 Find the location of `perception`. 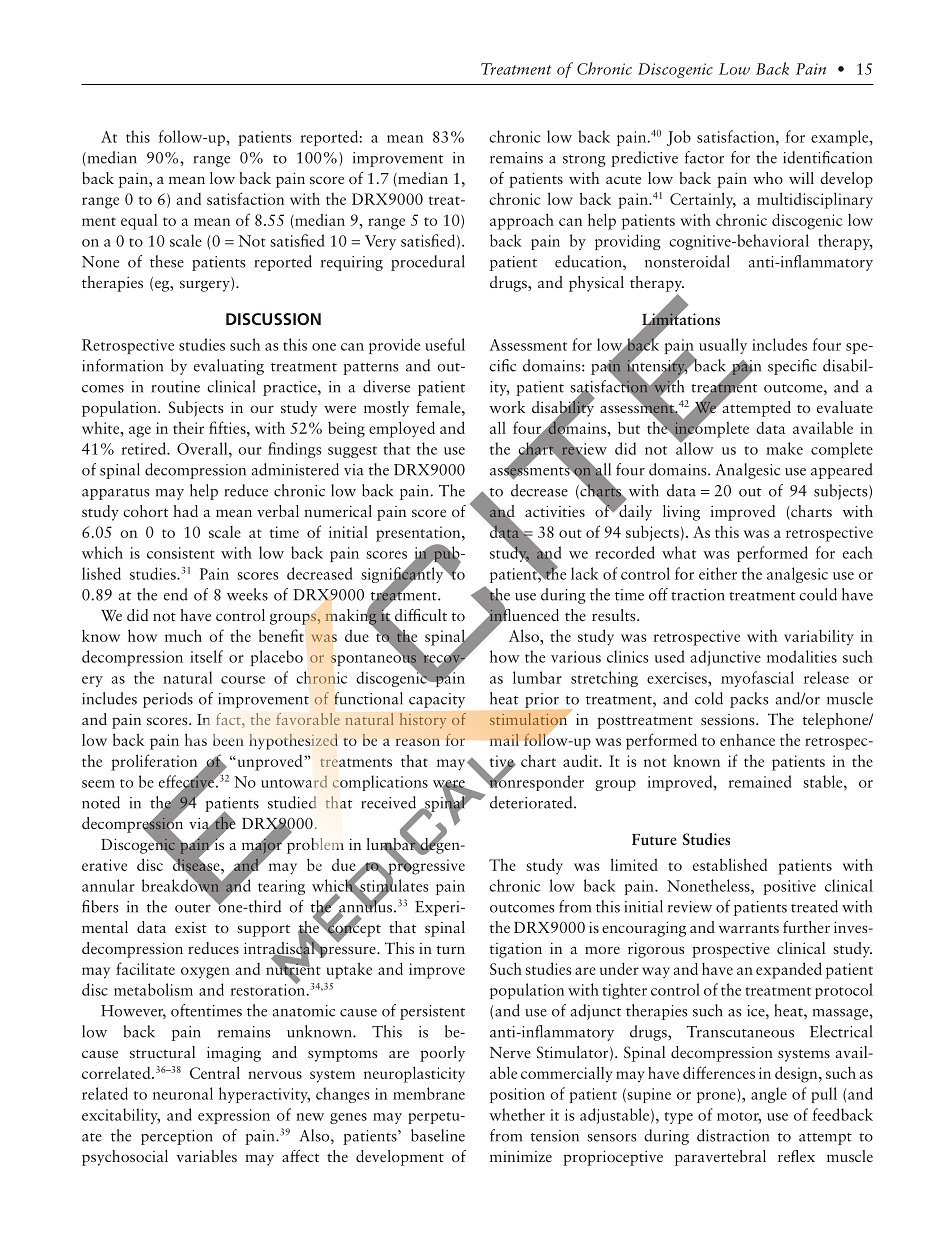

perception is located at coordinates (177, 1137).
